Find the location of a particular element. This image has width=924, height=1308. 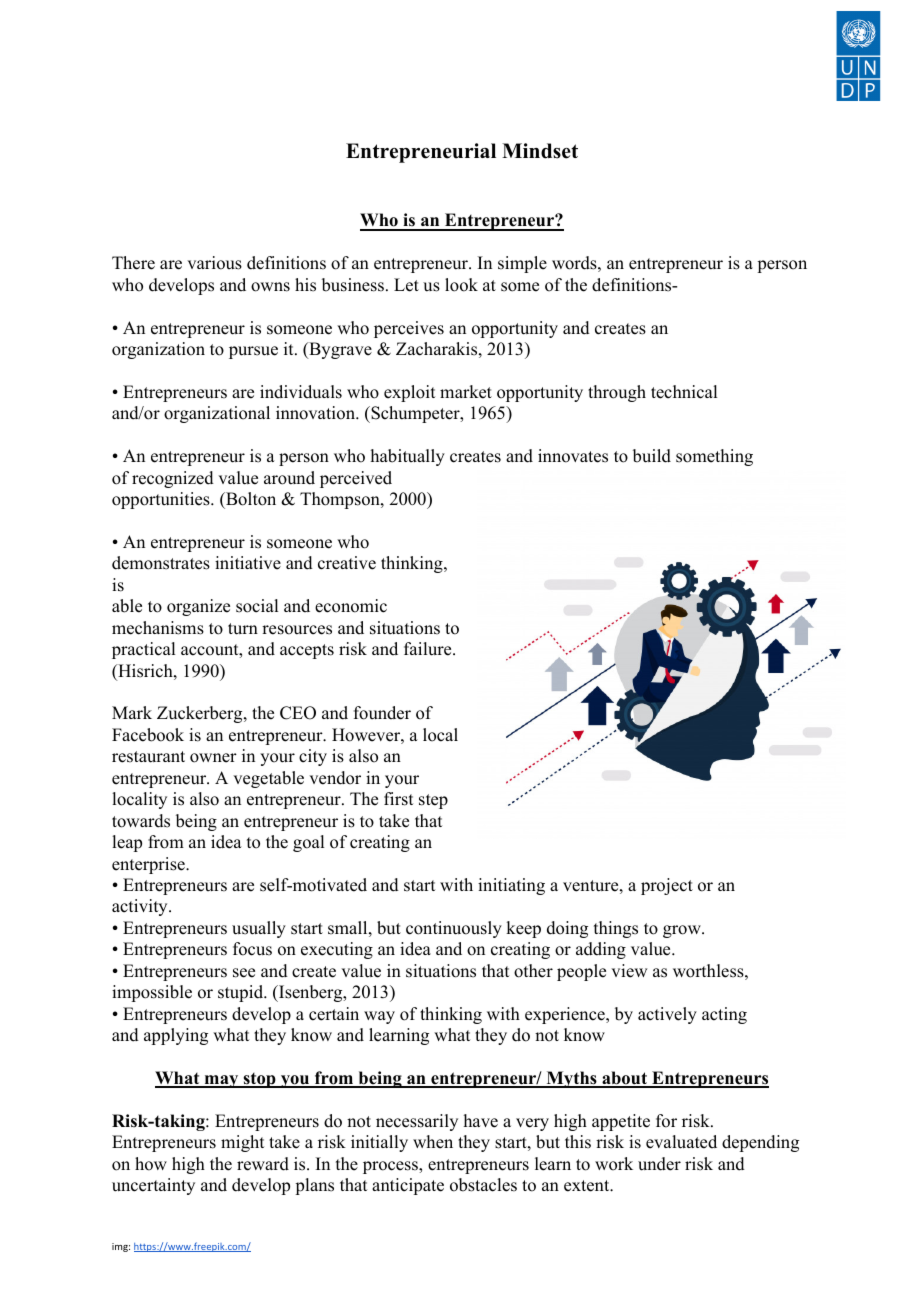

various is located at coordinates (214, 263).
